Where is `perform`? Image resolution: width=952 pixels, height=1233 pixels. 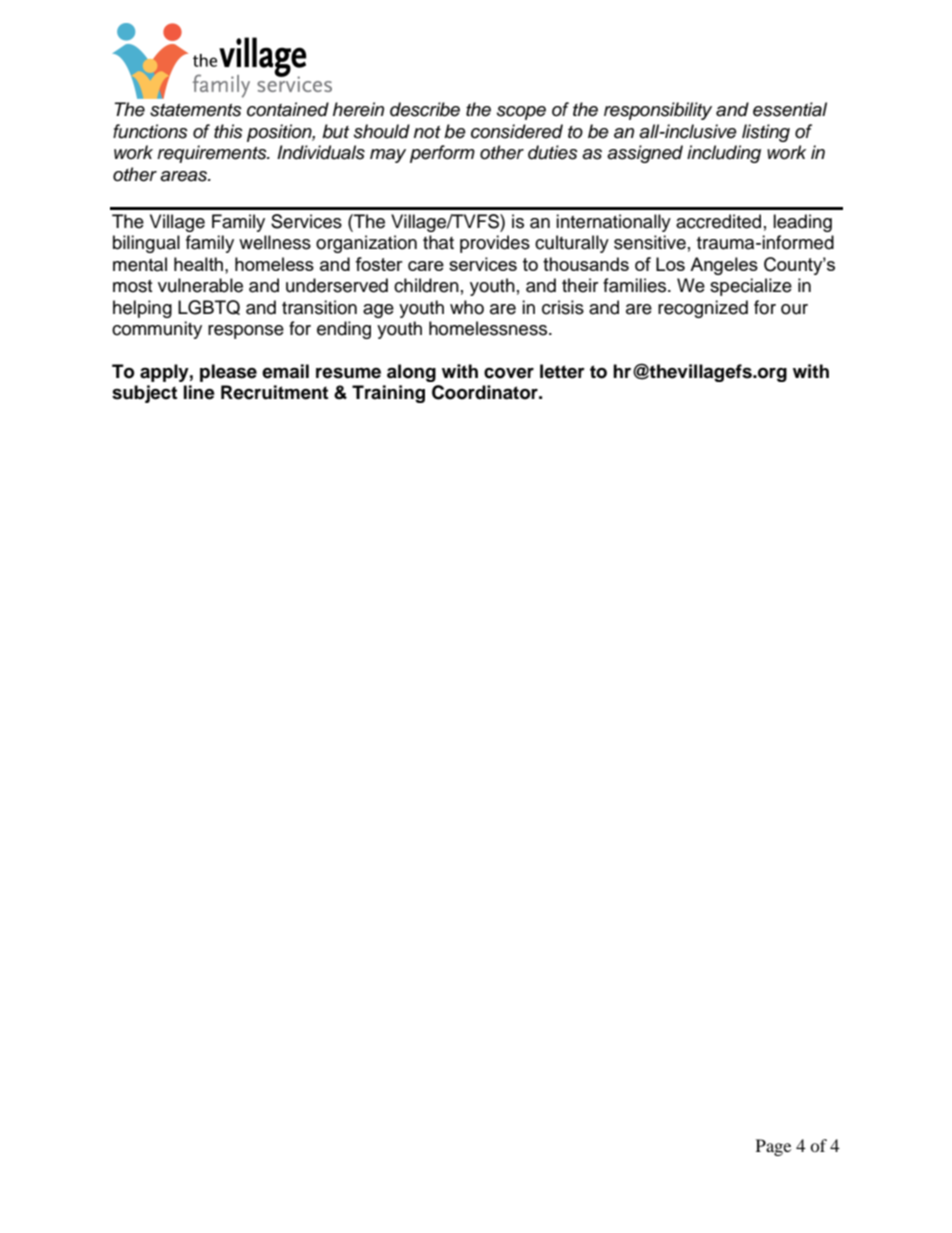 perform is located at coordinates (442, 154).
